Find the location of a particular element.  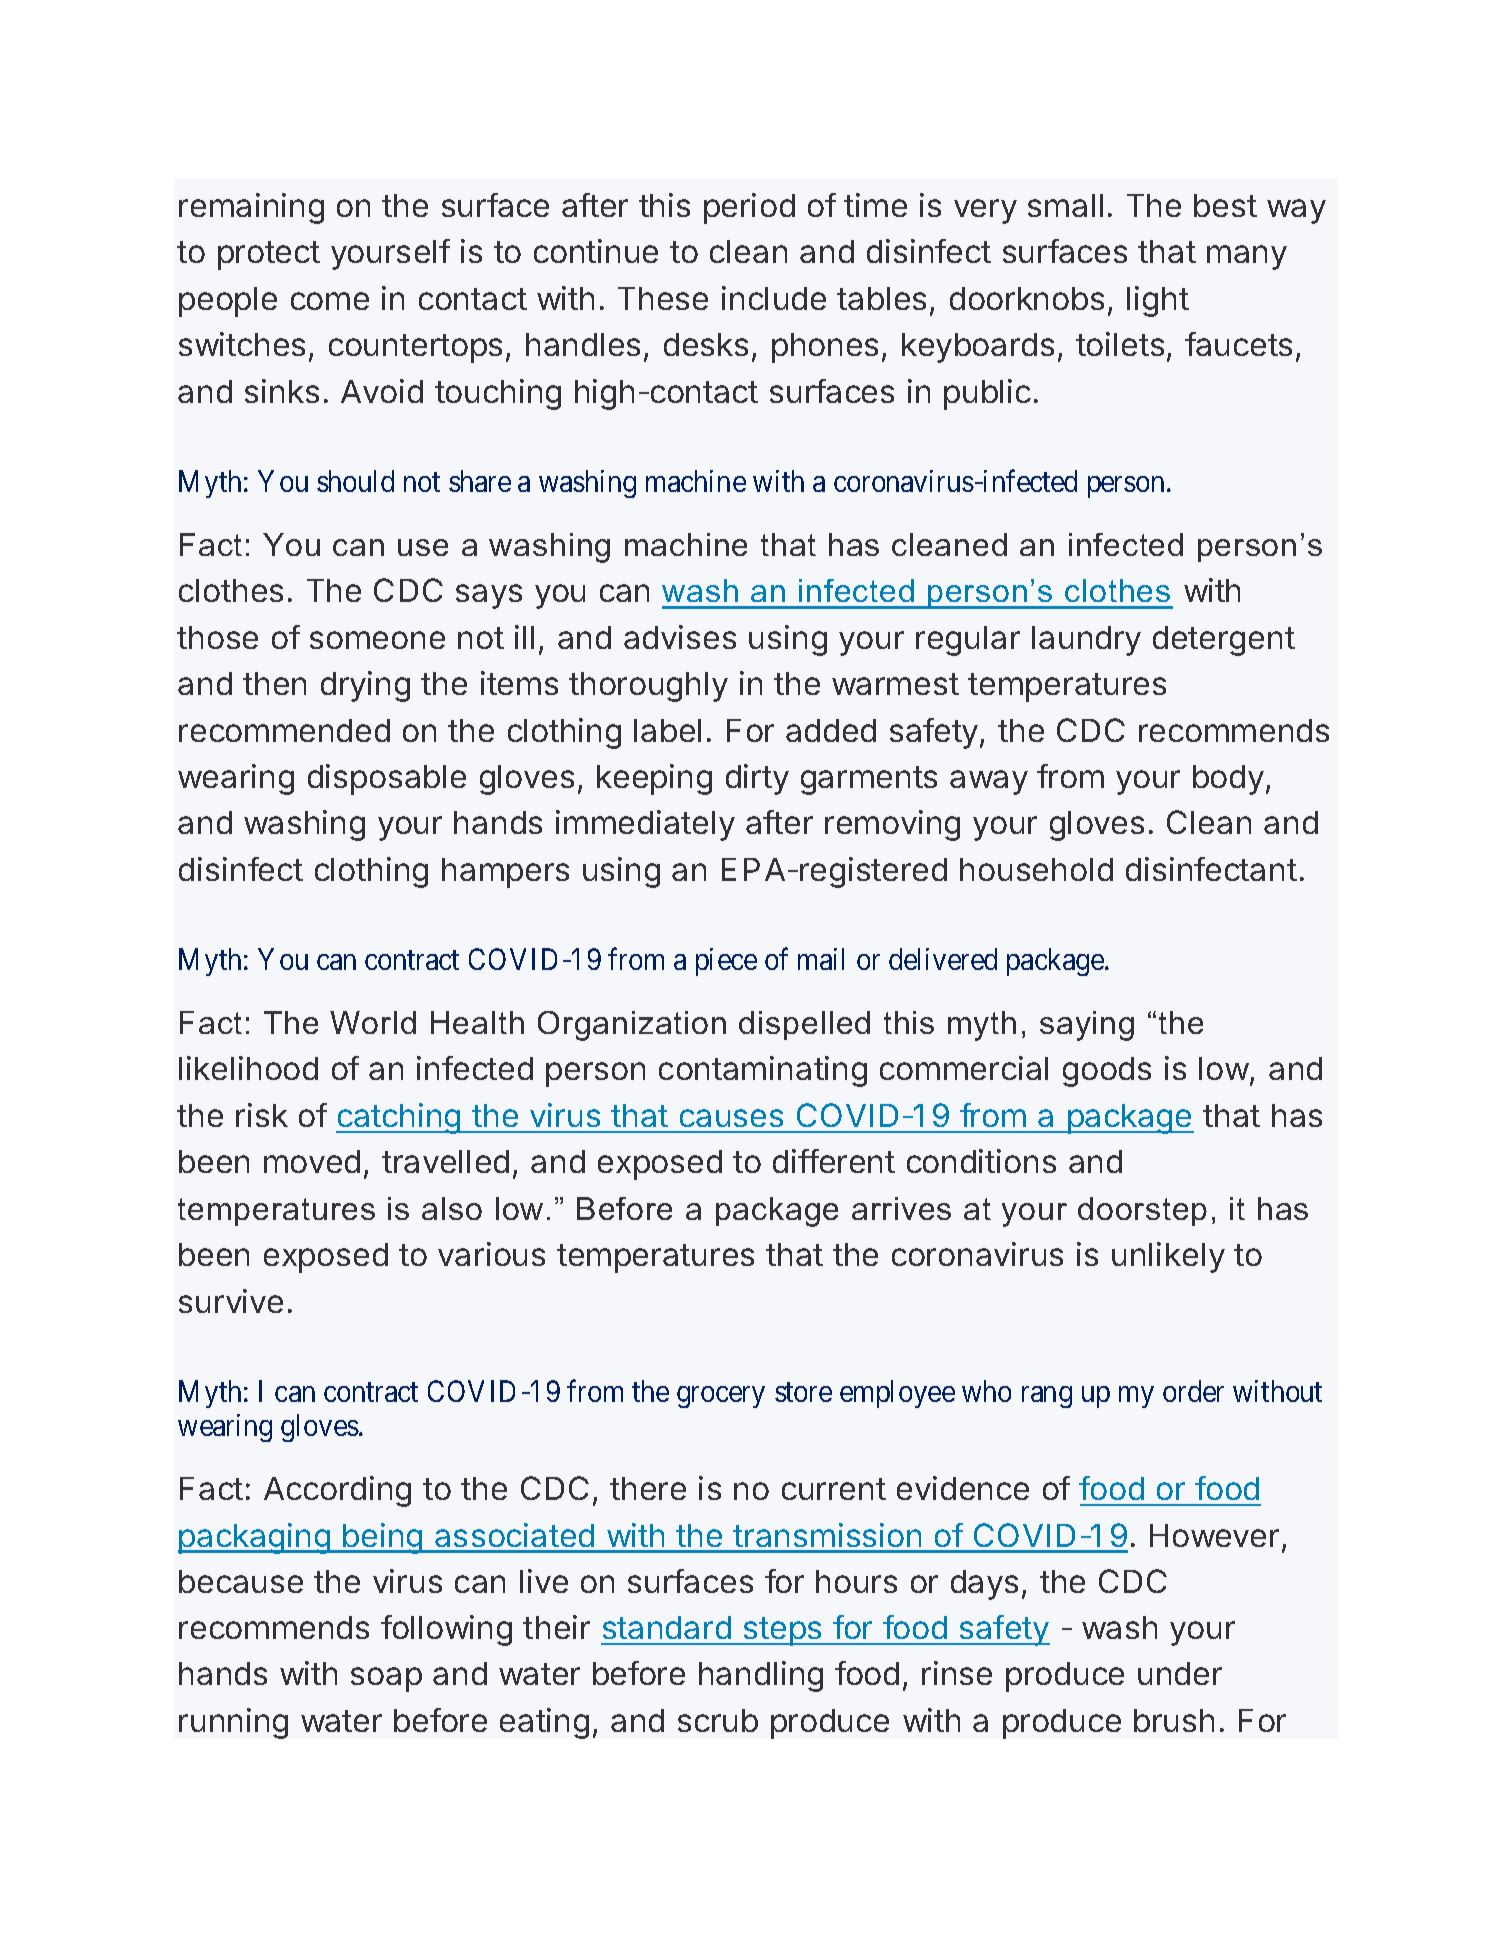

saying is located at coordinates (1087, 1026).
